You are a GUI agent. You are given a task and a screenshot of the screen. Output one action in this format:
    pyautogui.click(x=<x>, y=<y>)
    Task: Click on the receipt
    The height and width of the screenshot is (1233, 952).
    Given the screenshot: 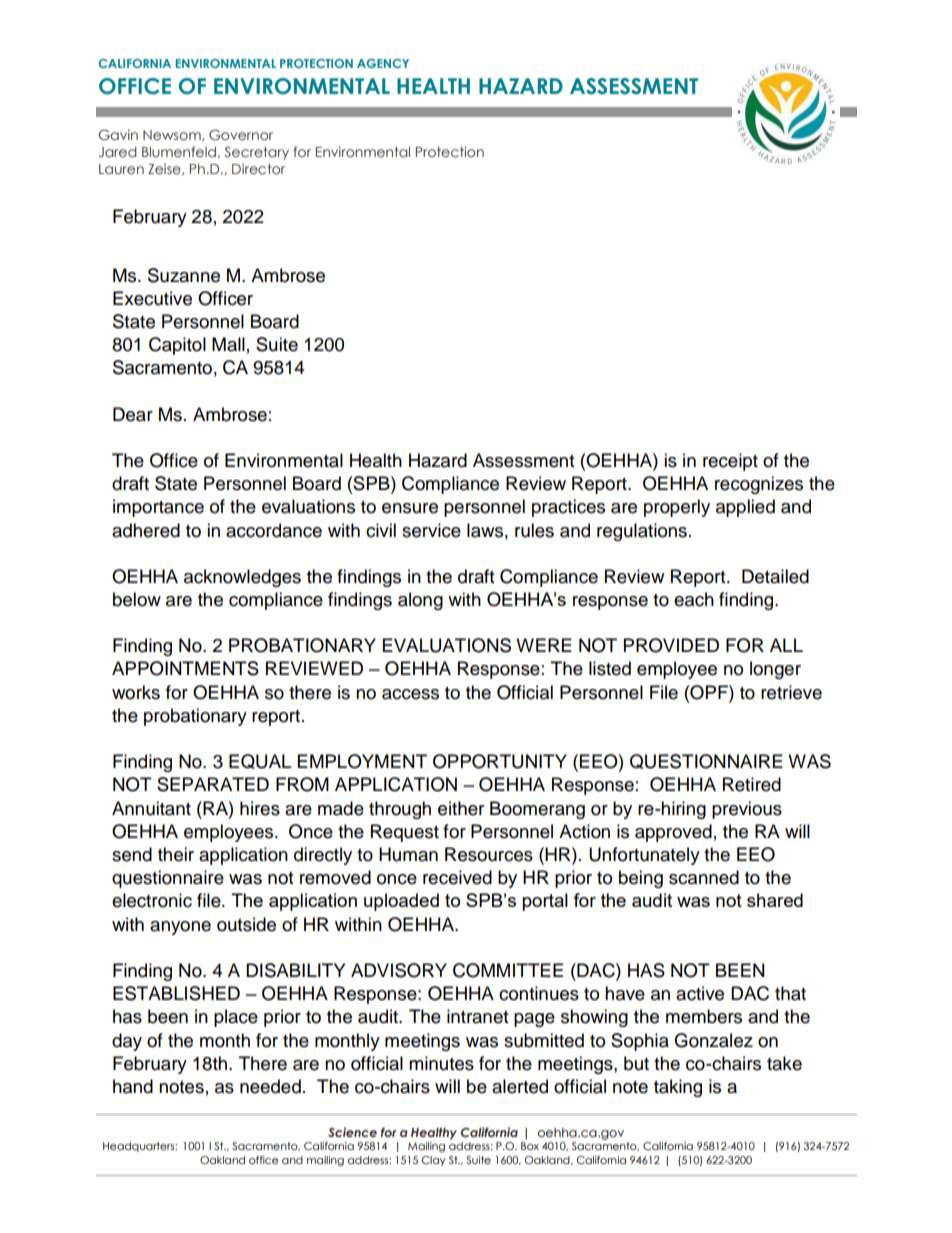 What is the action you would take?
    pyautogui.click(x=730, y=462)
